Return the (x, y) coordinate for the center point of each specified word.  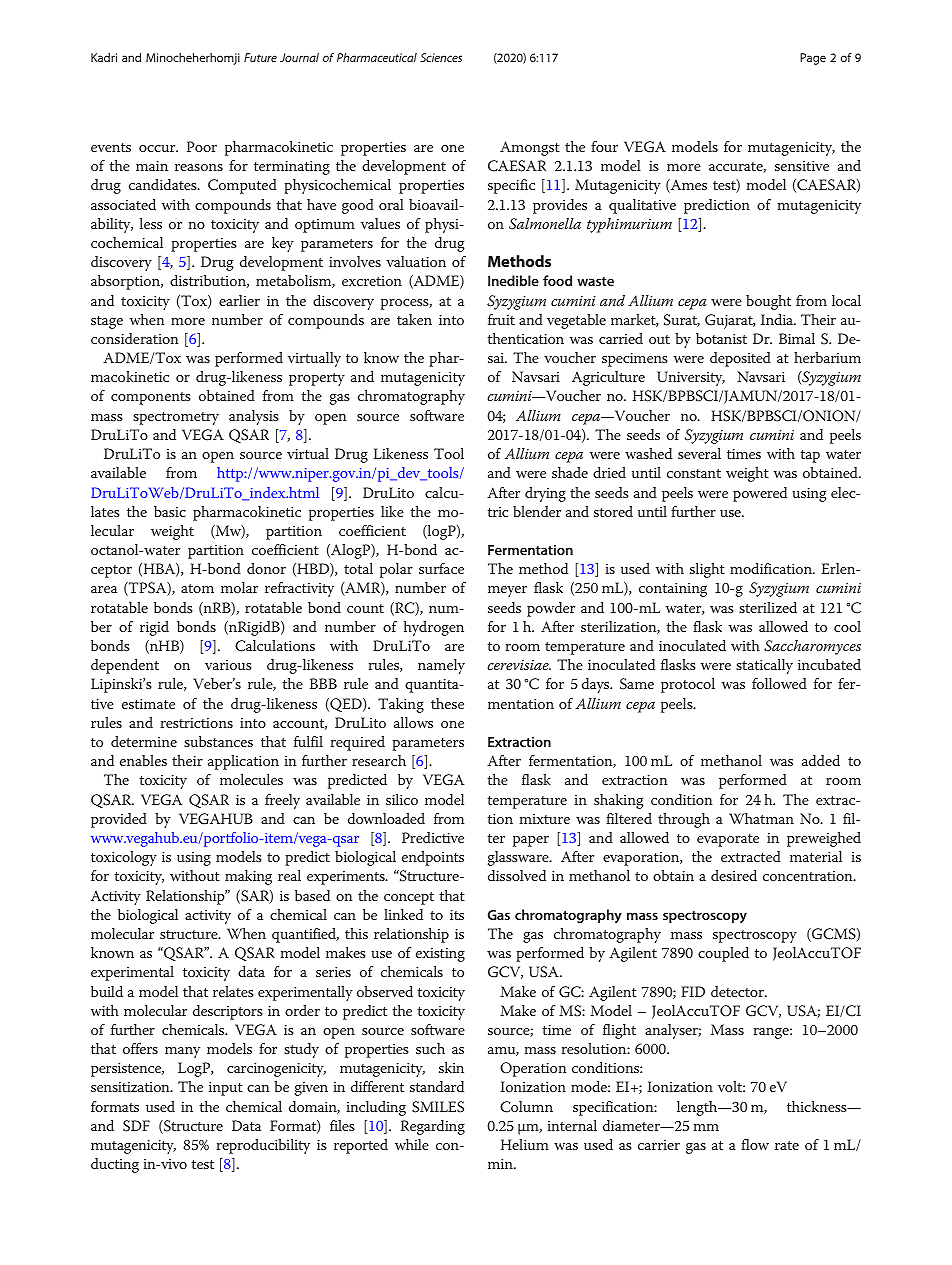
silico (402, 799)
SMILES (438, 1107)
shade (570, 472)
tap (810, 456)
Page (813, 59)
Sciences (441, 57)
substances (218, 741)
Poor (202, 146)
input (226, 1089)
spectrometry (176, 418)
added (821, 760)
